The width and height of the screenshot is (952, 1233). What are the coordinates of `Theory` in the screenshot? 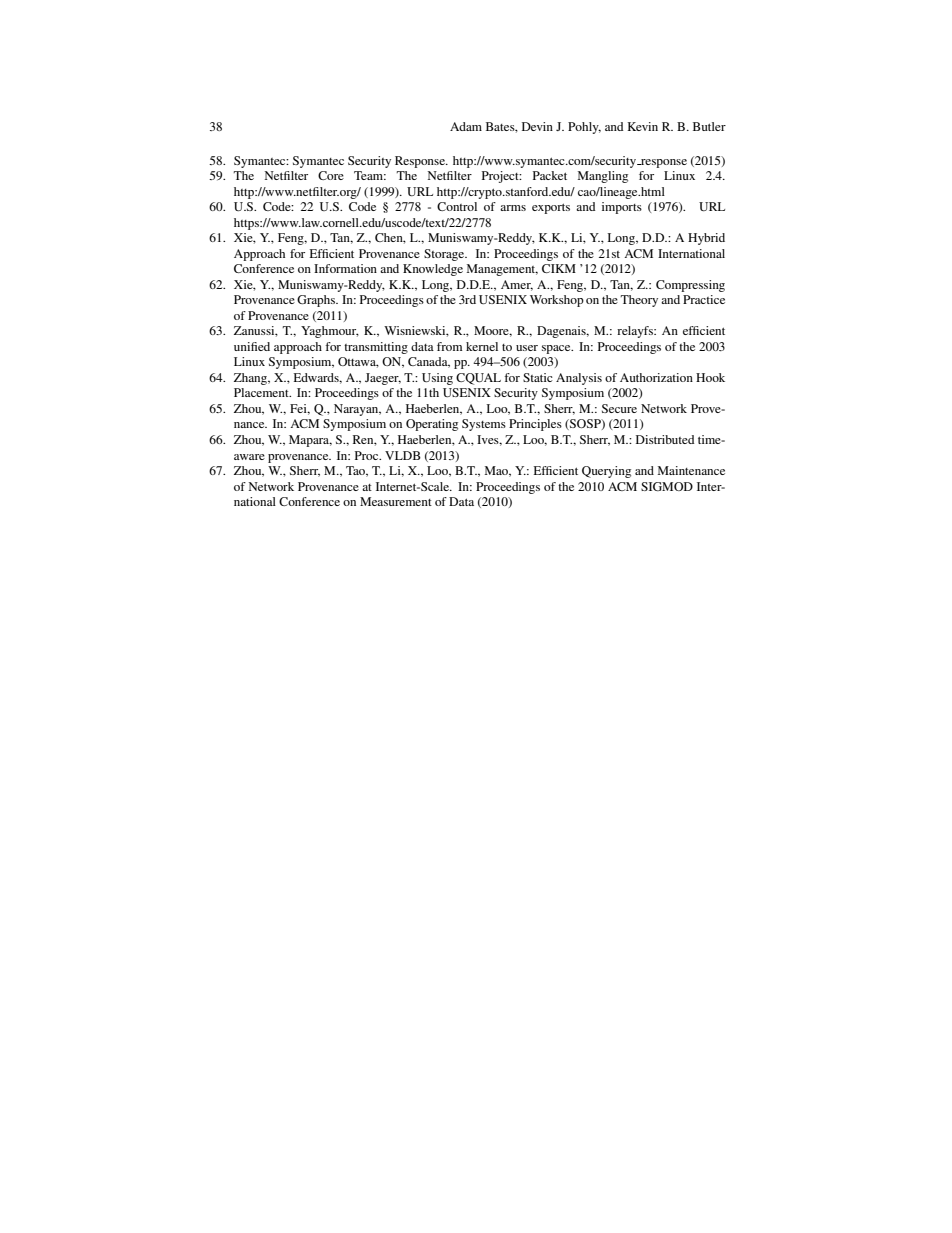 It's located at (639, 301).
